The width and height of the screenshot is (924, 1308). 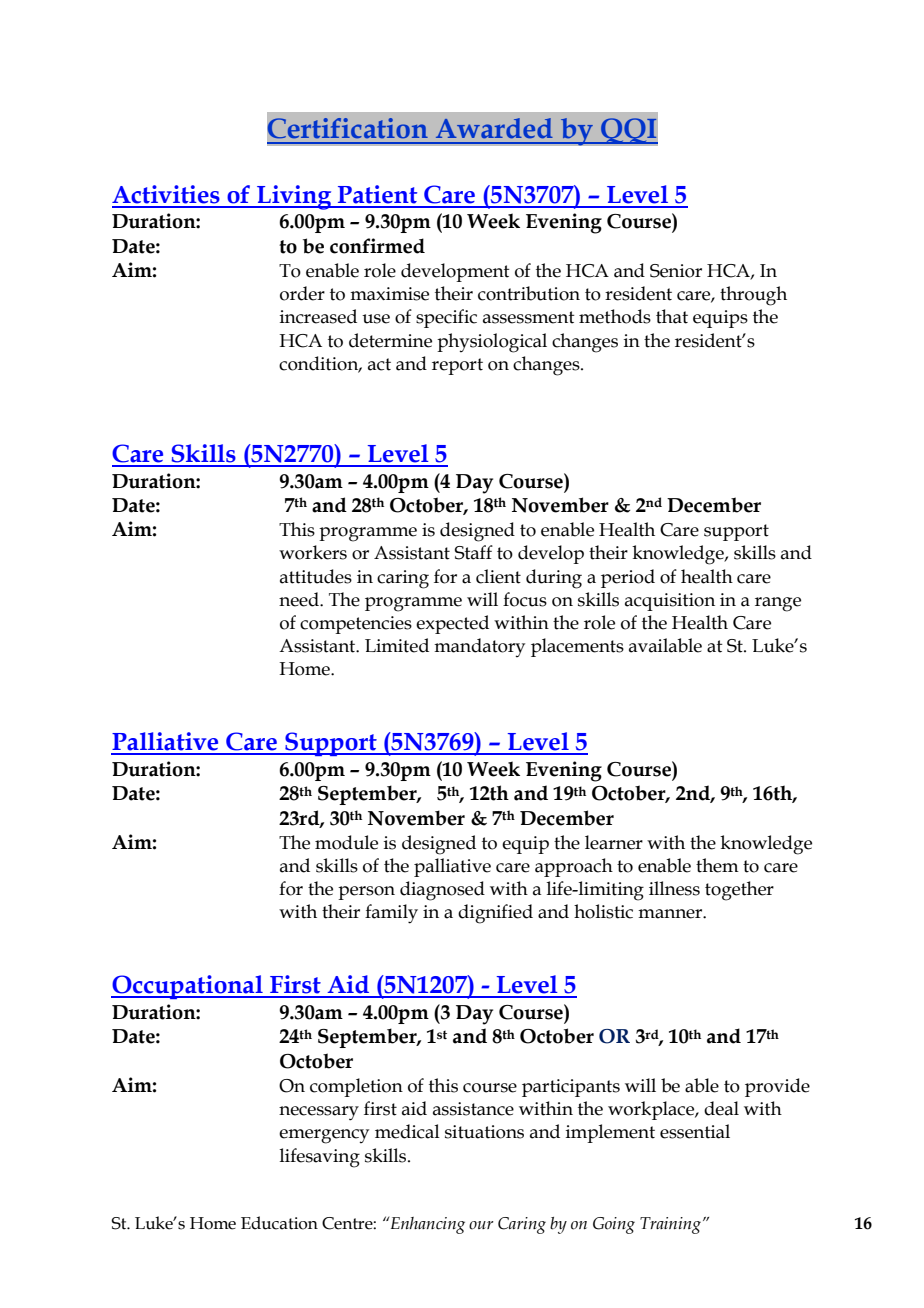 I want to click on Living, so click(x=294, y=197).
